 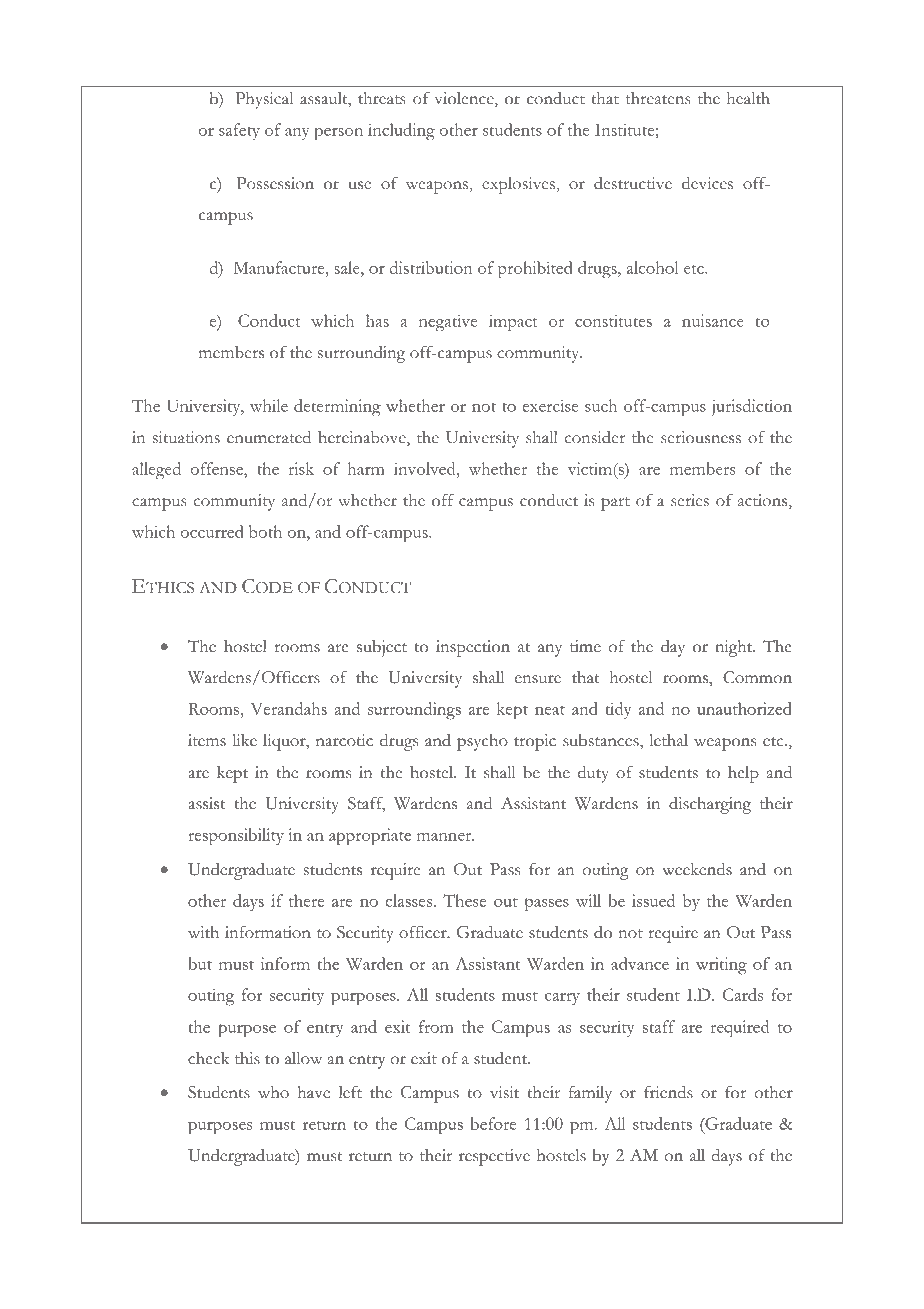 What do you see at coordinates (658, 98) in the document?
I see `threatens` at bounding box center [658, 98].
